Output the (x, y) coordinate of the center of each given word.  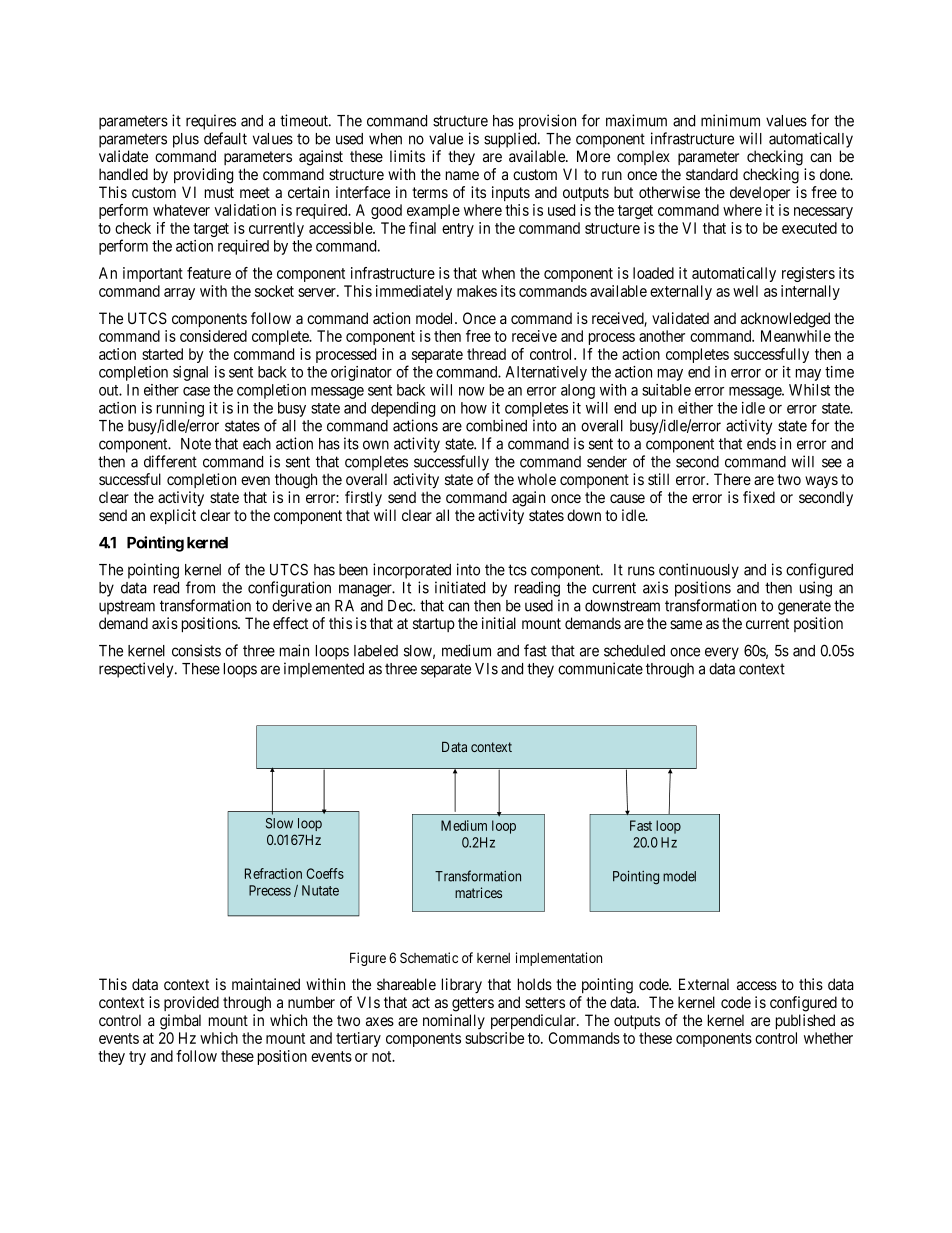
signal (190, 373)
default (225, 138)
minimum (730, 120)
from (200, 587)
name (462, 175)
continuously (699, 571)
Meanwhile (796, 336)
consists (196, 650)
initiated (460, 587)
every (722, 653)
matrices (478, 892)
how (474, 408)
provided (191, 1003)
